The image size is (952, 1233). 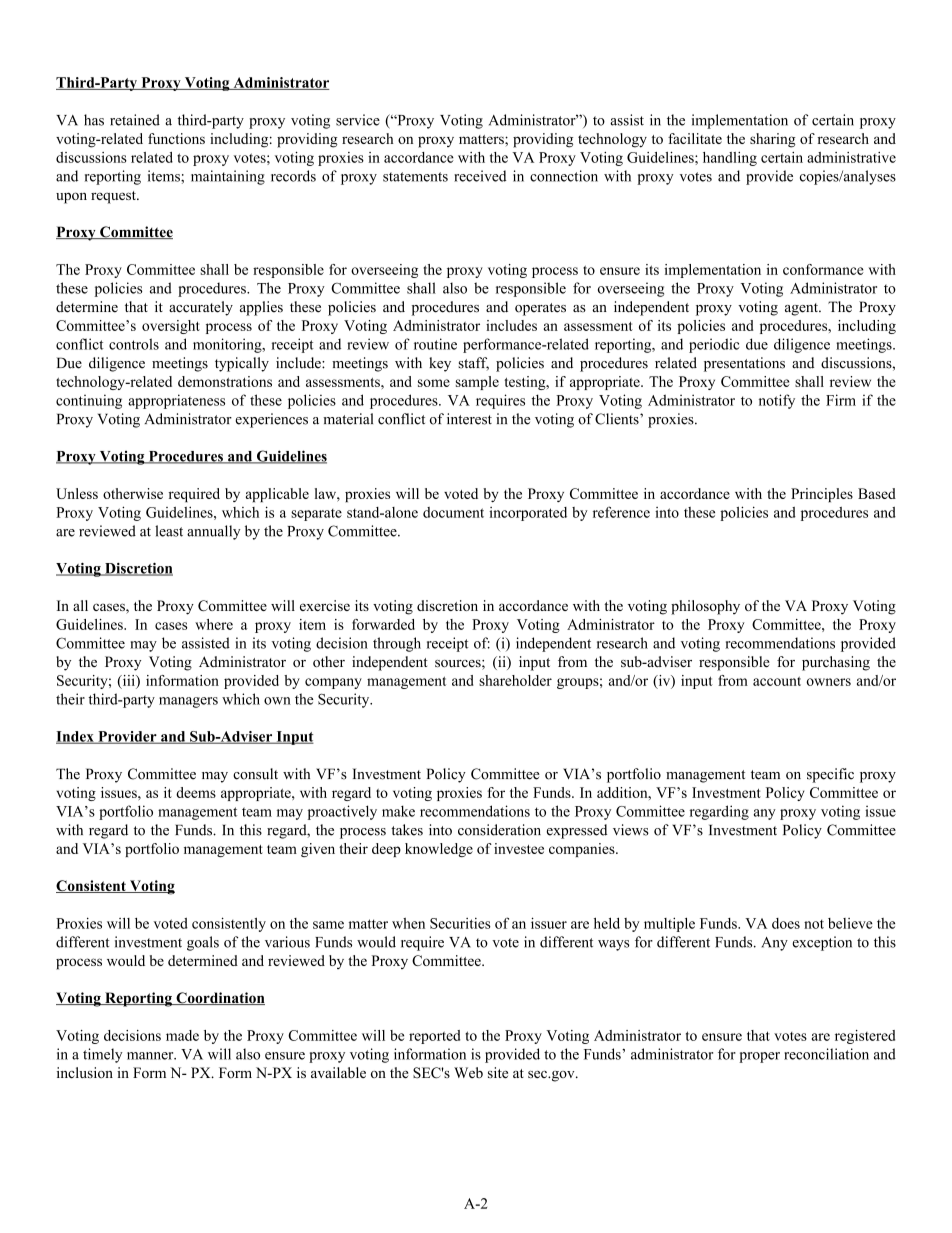 I want to click on received, so click(x=480, y=176).
